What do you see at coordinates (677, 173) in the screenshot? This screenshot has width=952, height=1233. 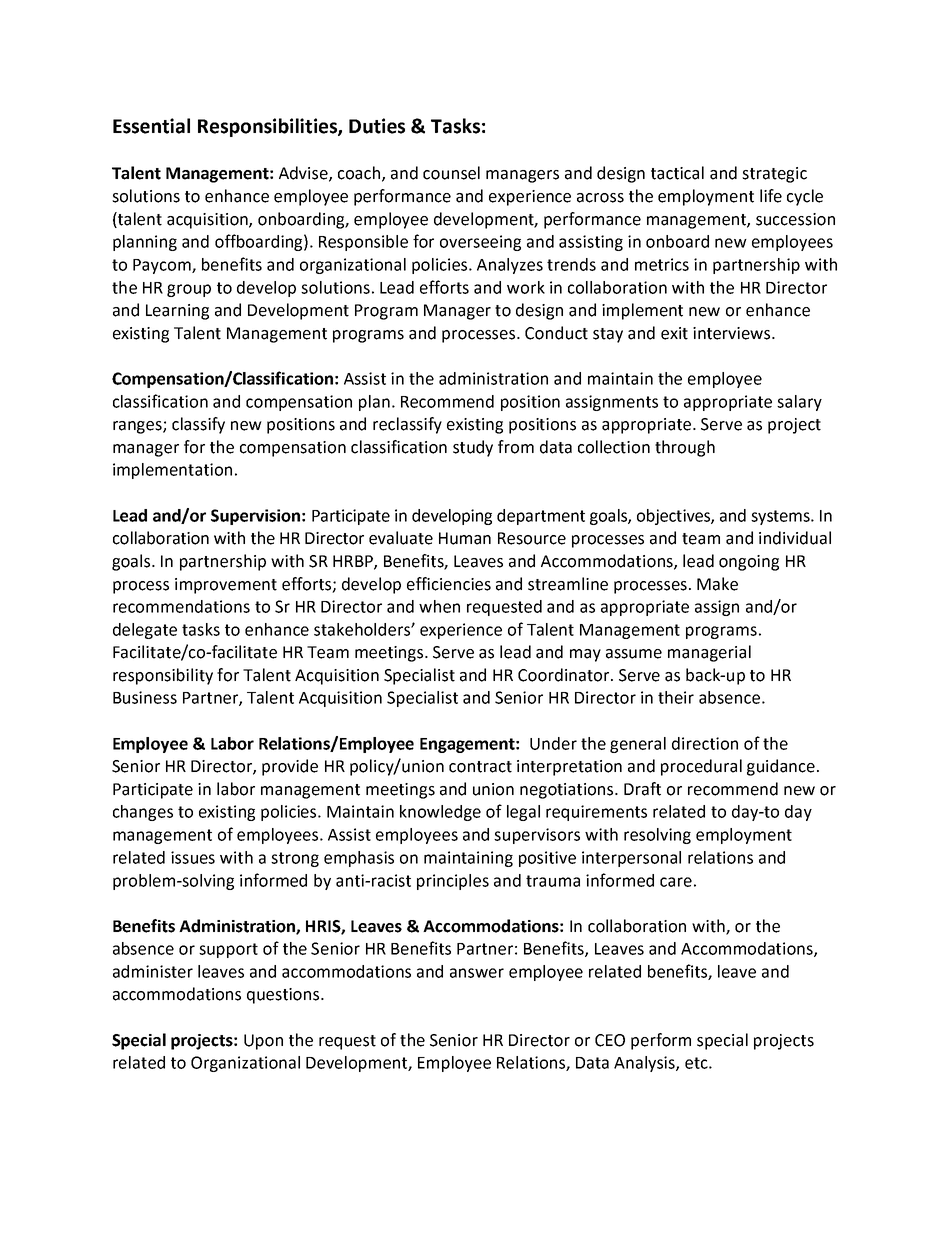 I see `tactical` at bounding box center [677, 173].
